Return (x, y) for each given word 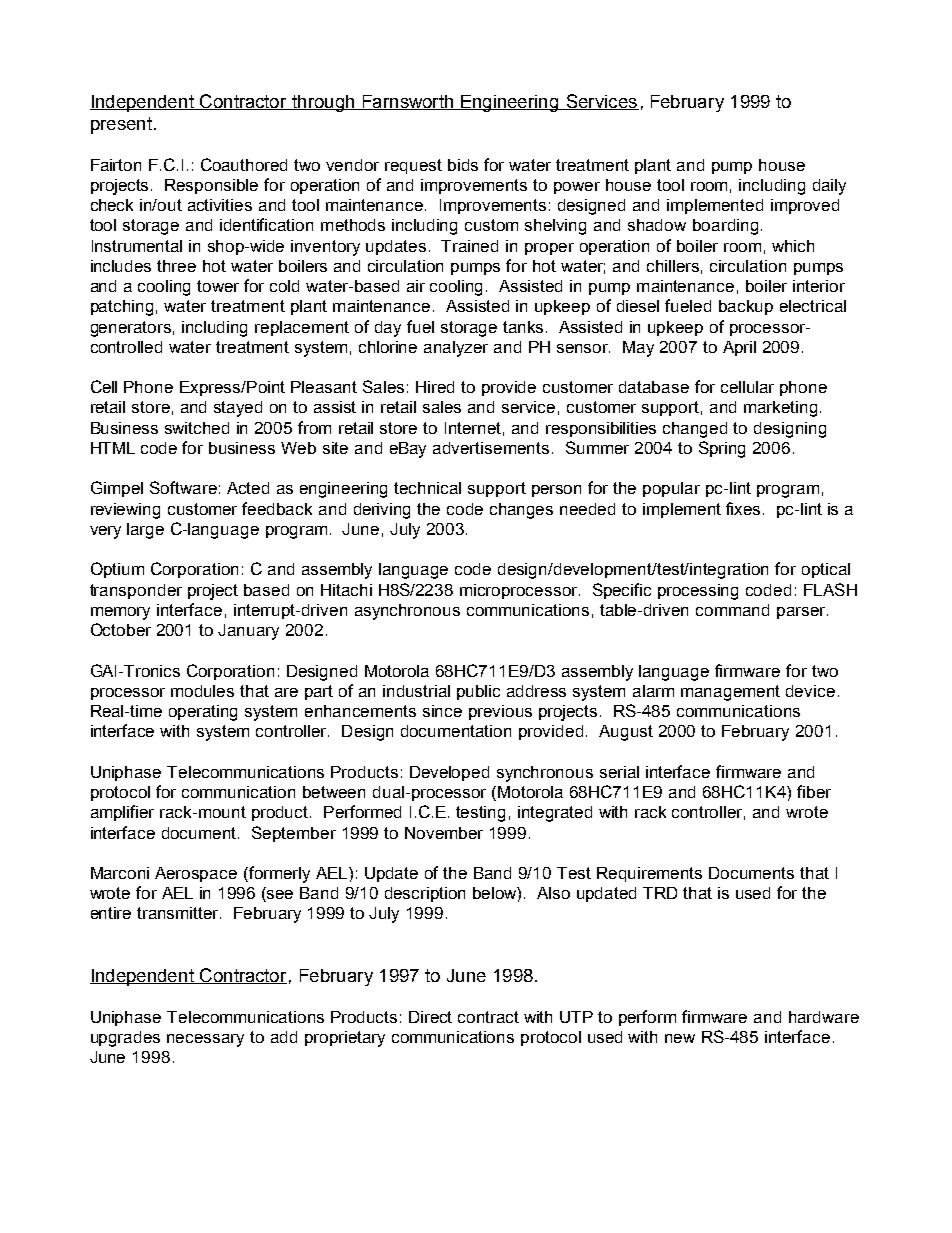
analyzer (456, 349)
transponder (136, 591)
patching (122, 308)
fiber (814, 791)
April (739, 348)
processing (698, 592)
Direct (430, 1017)
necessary (205, 1040)
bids (463, 165)
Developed (449, 773)
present (121, 125)
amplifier (122, 813)
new (680, 1038)
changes (521, 511)
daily (829, 187)
